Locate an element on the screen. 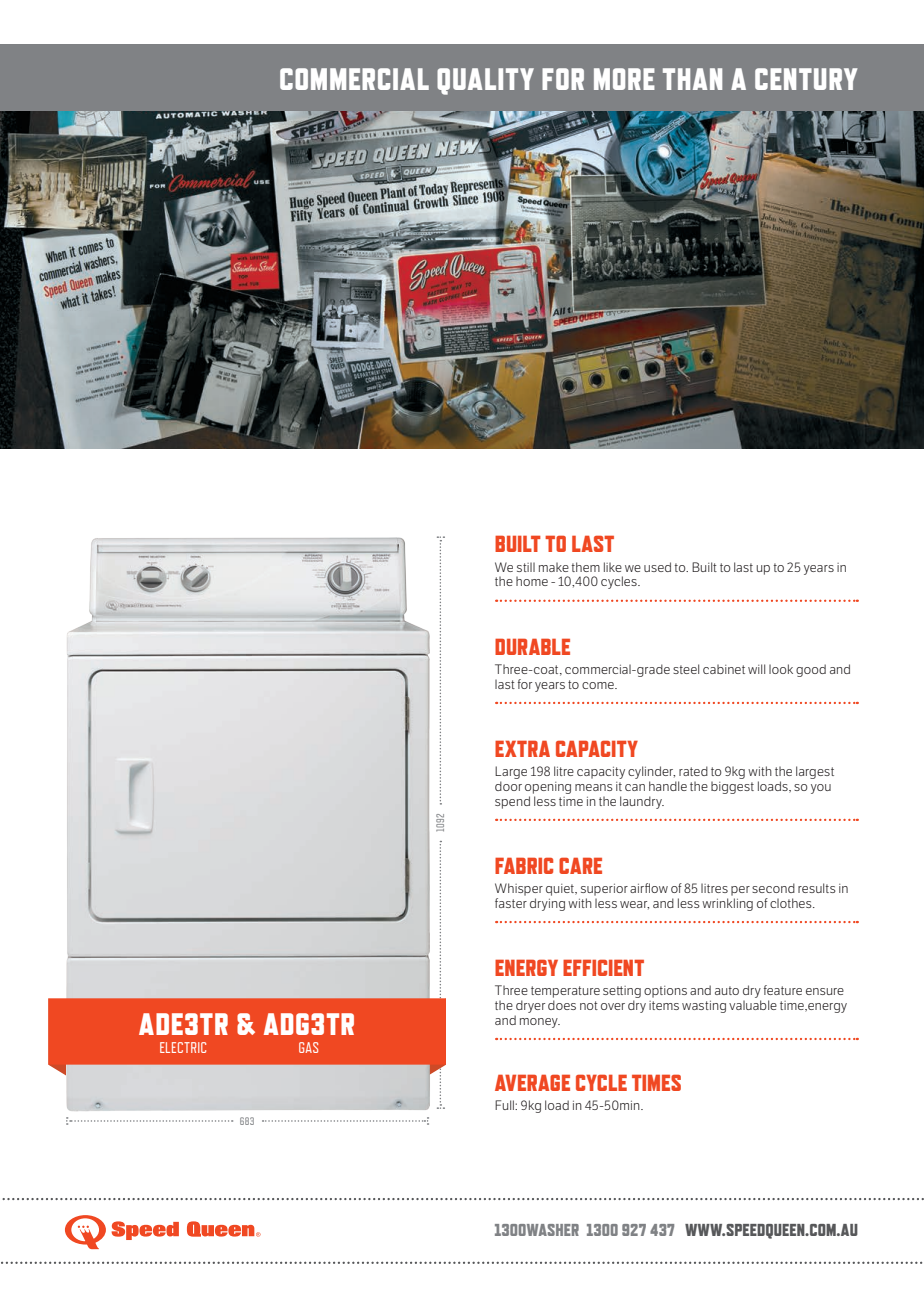 Image resolution: width=924 pixels, height=1308 pixels. EXTRA is located at coordinates (522, 748).
